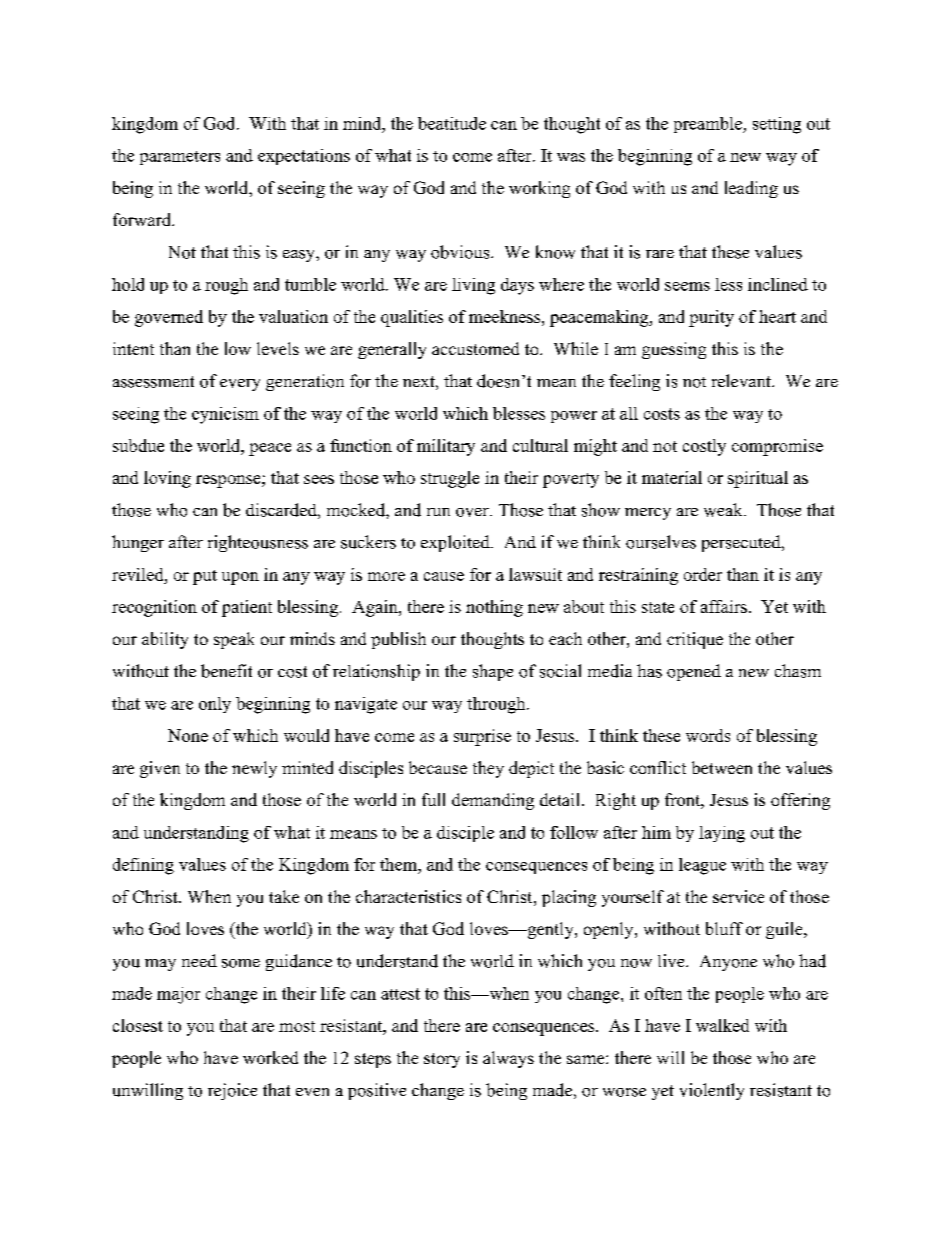  I want to click on violently, so click(712, 1091).
